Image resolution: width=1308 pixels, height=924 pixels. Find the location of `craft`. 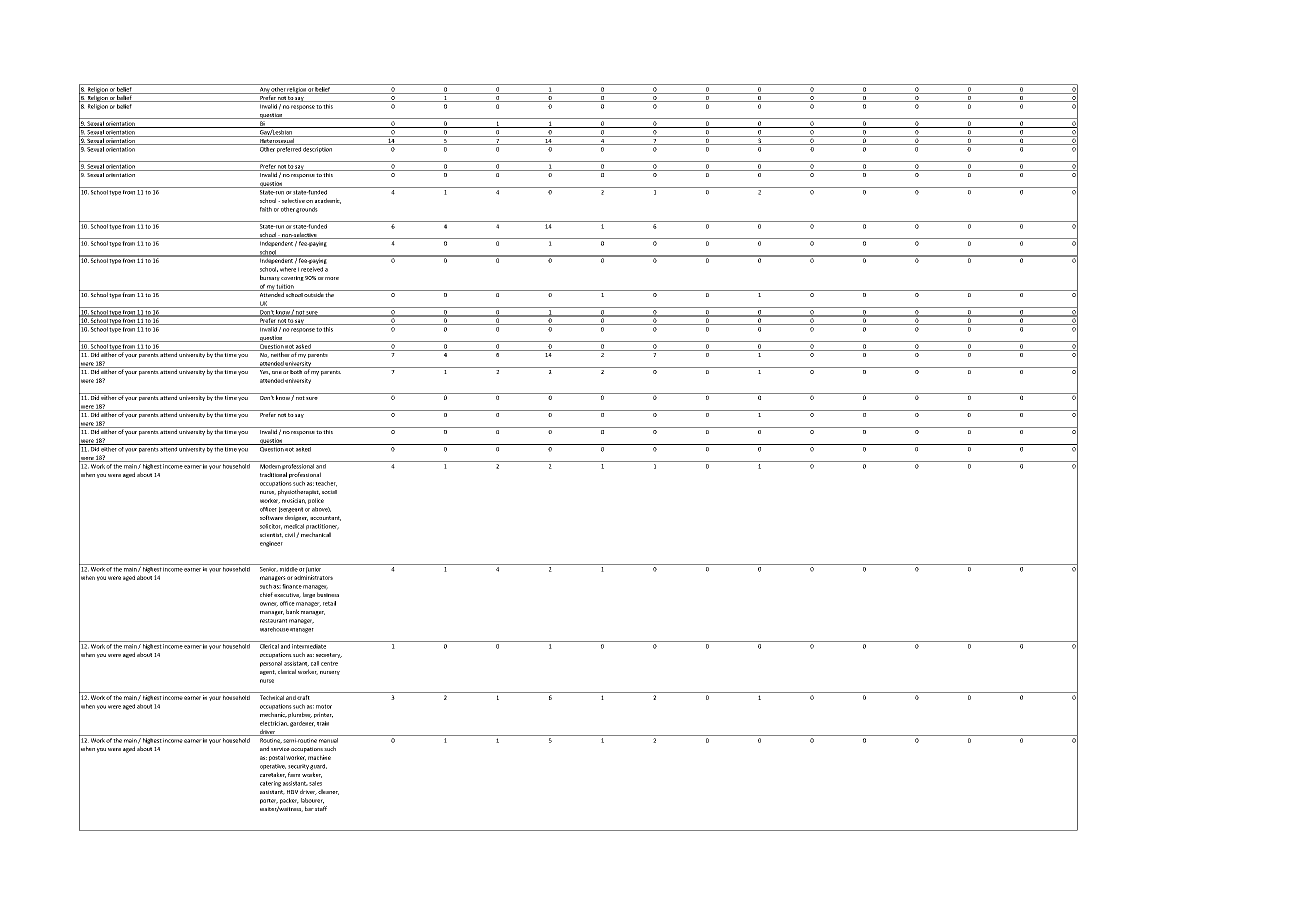

craft is located at coordinates (303, 697).
